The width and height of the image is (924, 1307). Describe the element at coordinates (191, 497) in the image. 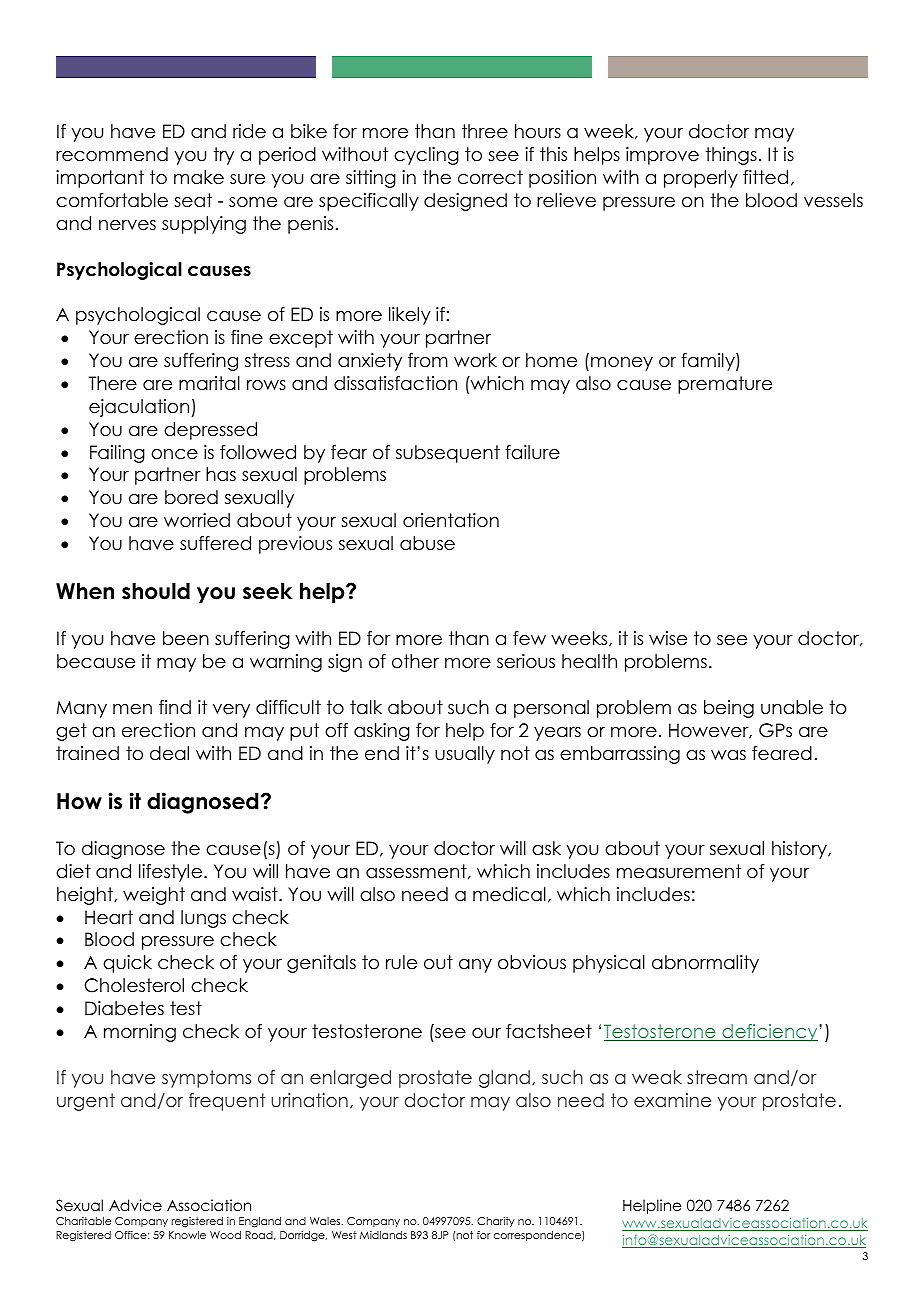

I see `bored` at that location.
